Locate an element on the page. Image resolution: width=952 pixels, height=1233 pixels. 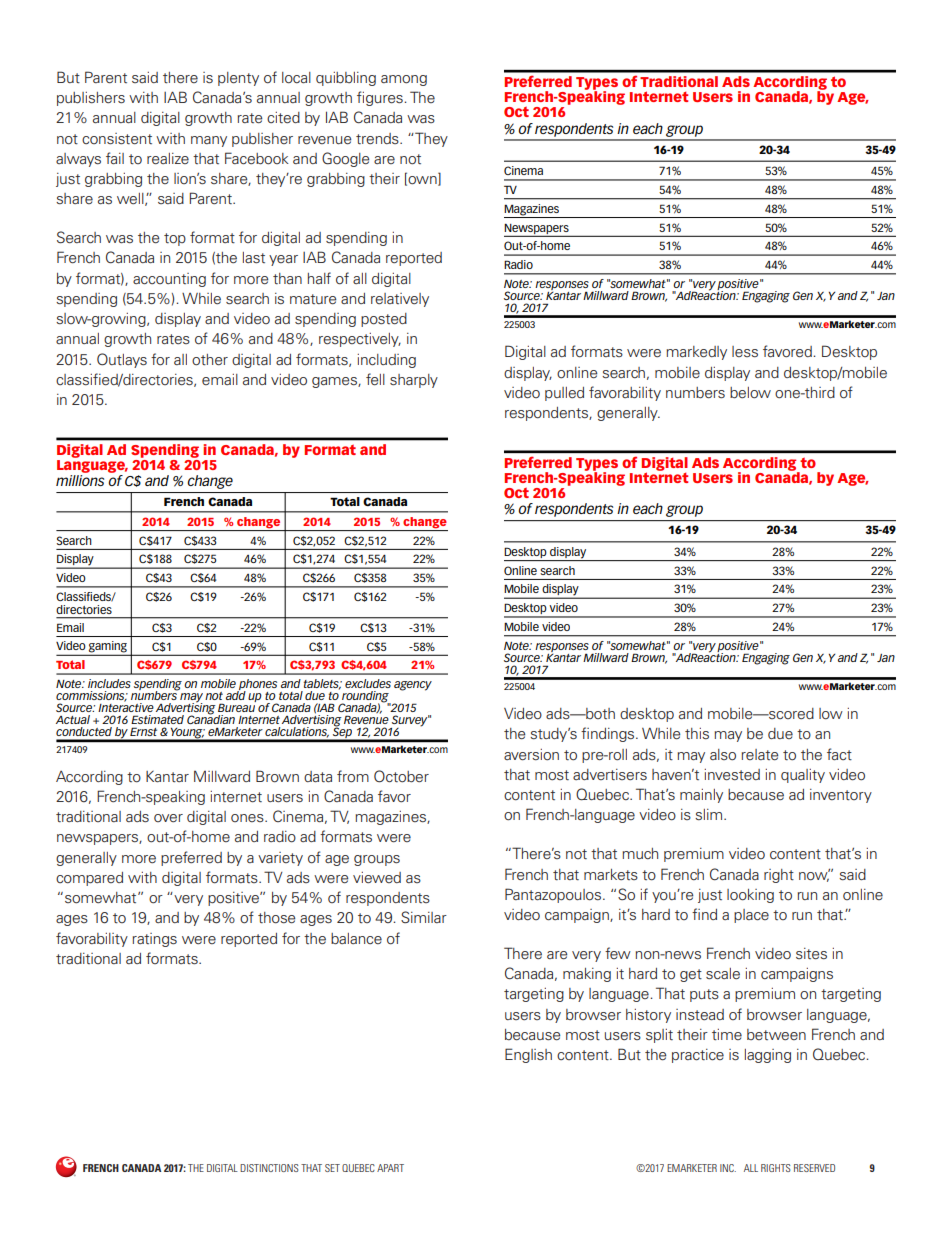
among is located at coordinates (404, 80).
